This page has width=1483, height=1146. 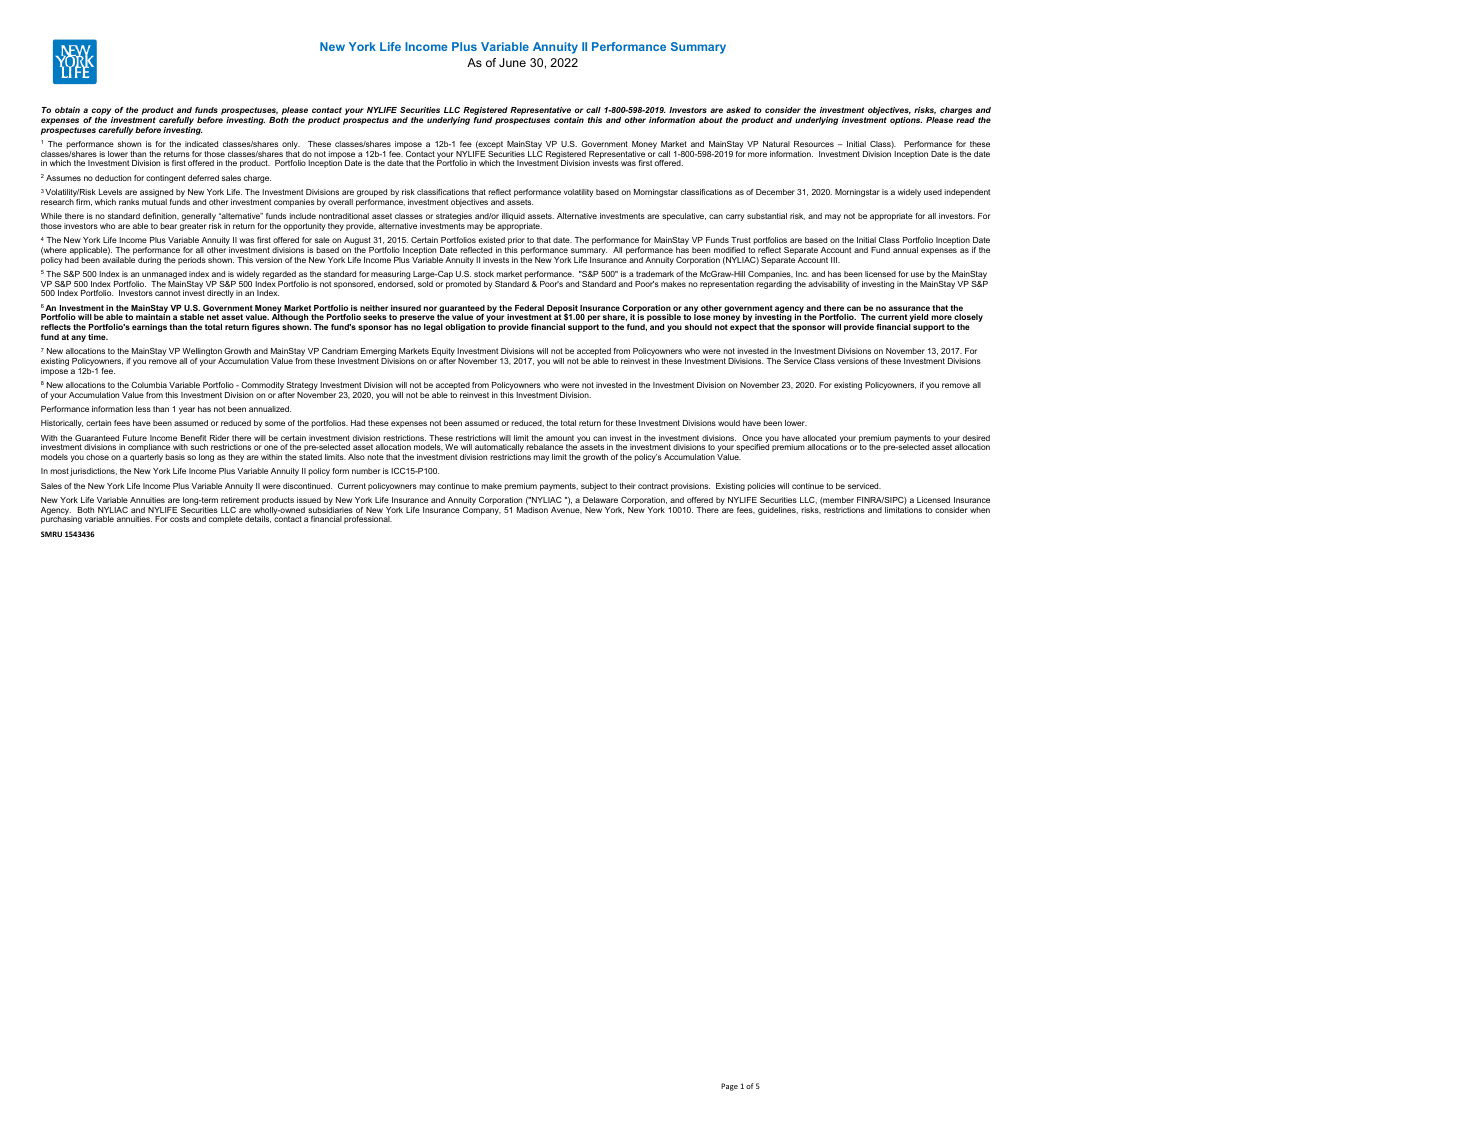 I want to click on Page, so click(x=729, y=1087).
